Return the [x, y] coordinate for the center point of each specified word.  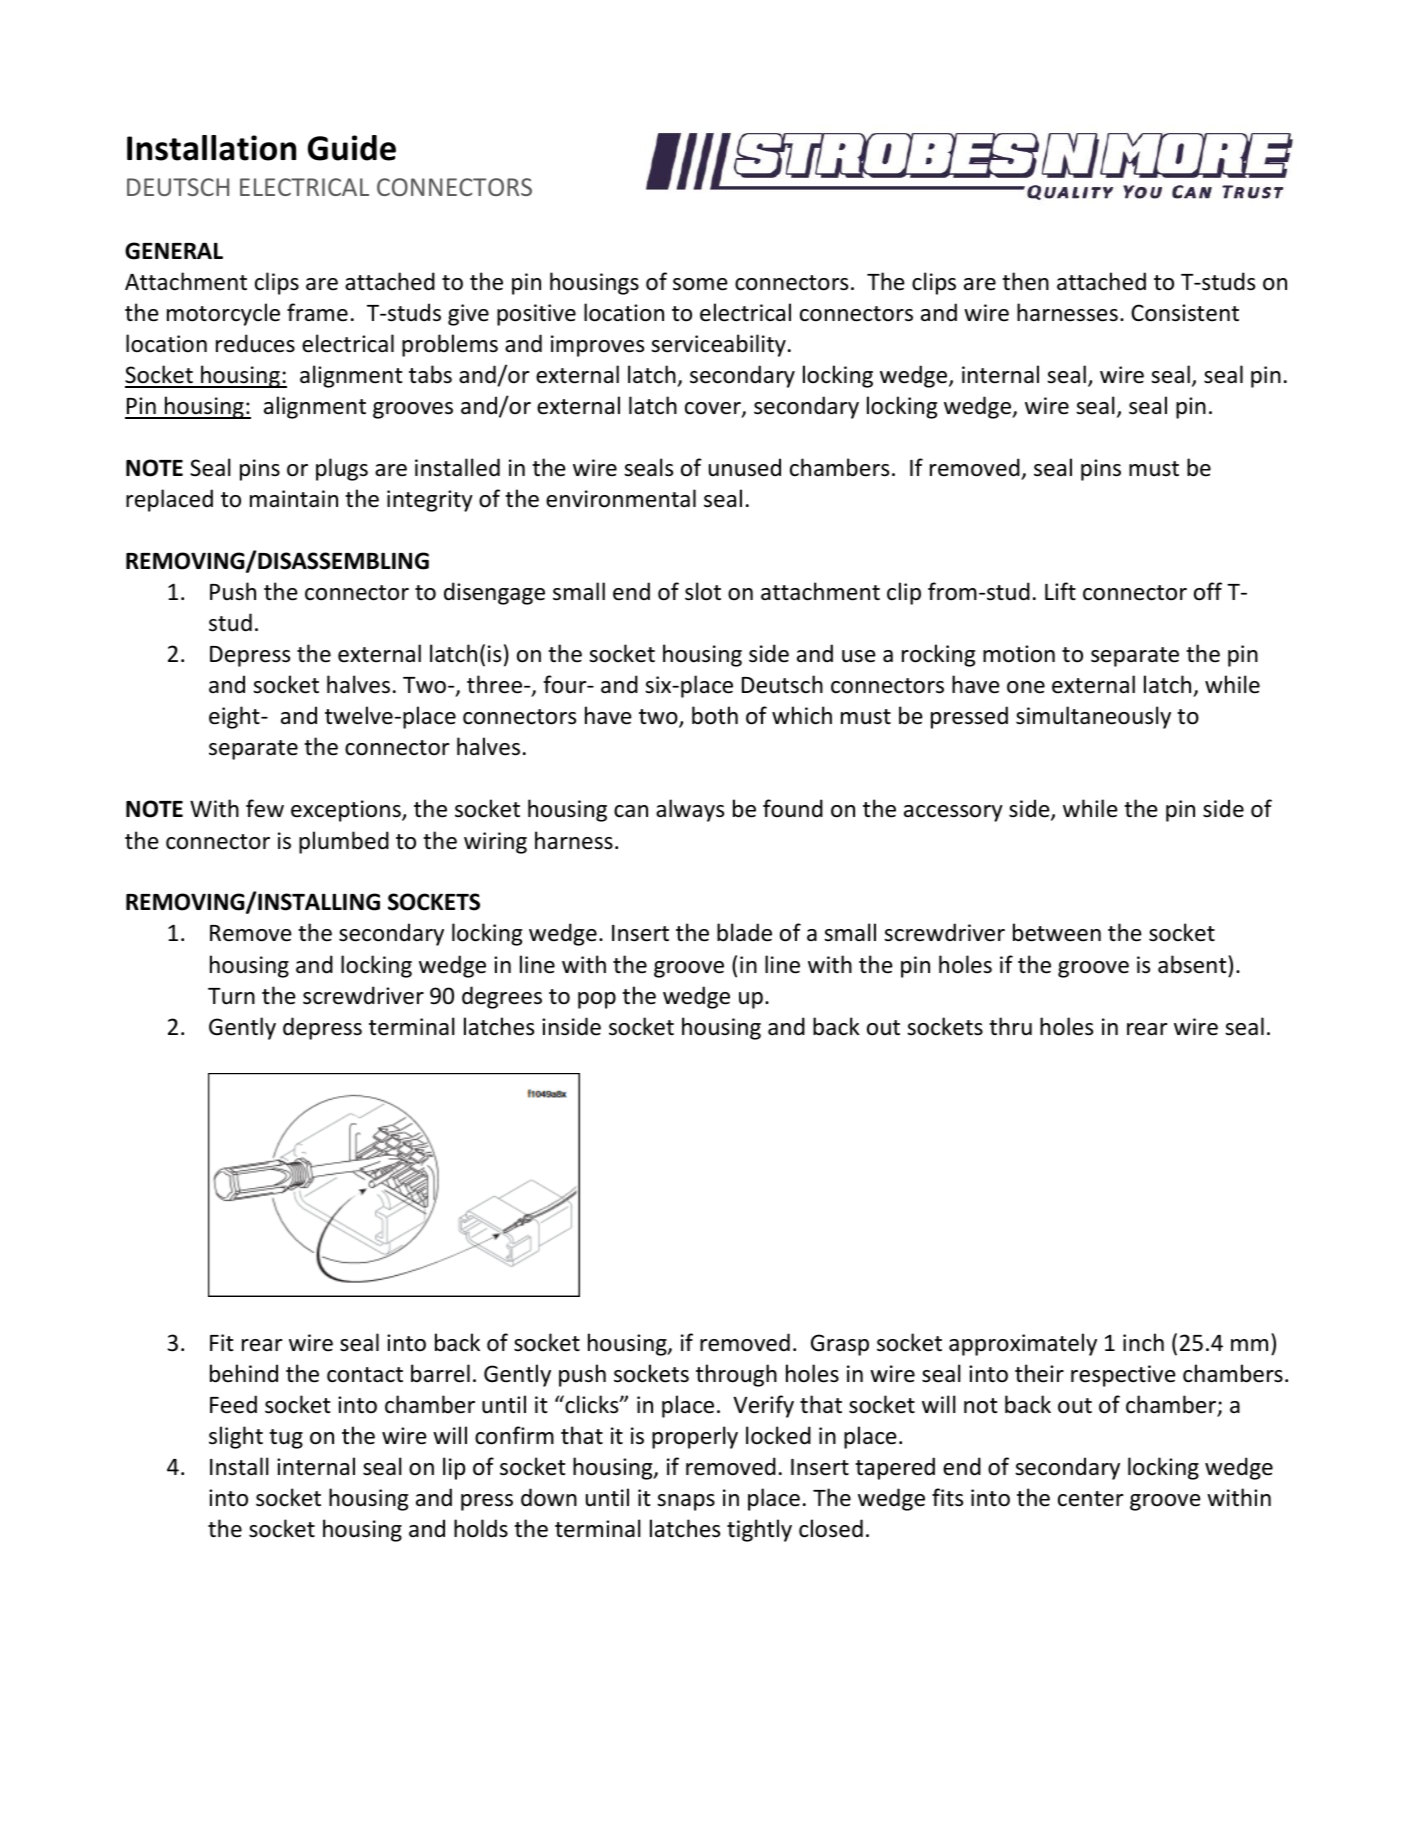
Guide [352, 148]
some [700, 284]
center [1091, 1499]
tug [286, 1439]
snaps [686, 1502]
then [1025, 281]
